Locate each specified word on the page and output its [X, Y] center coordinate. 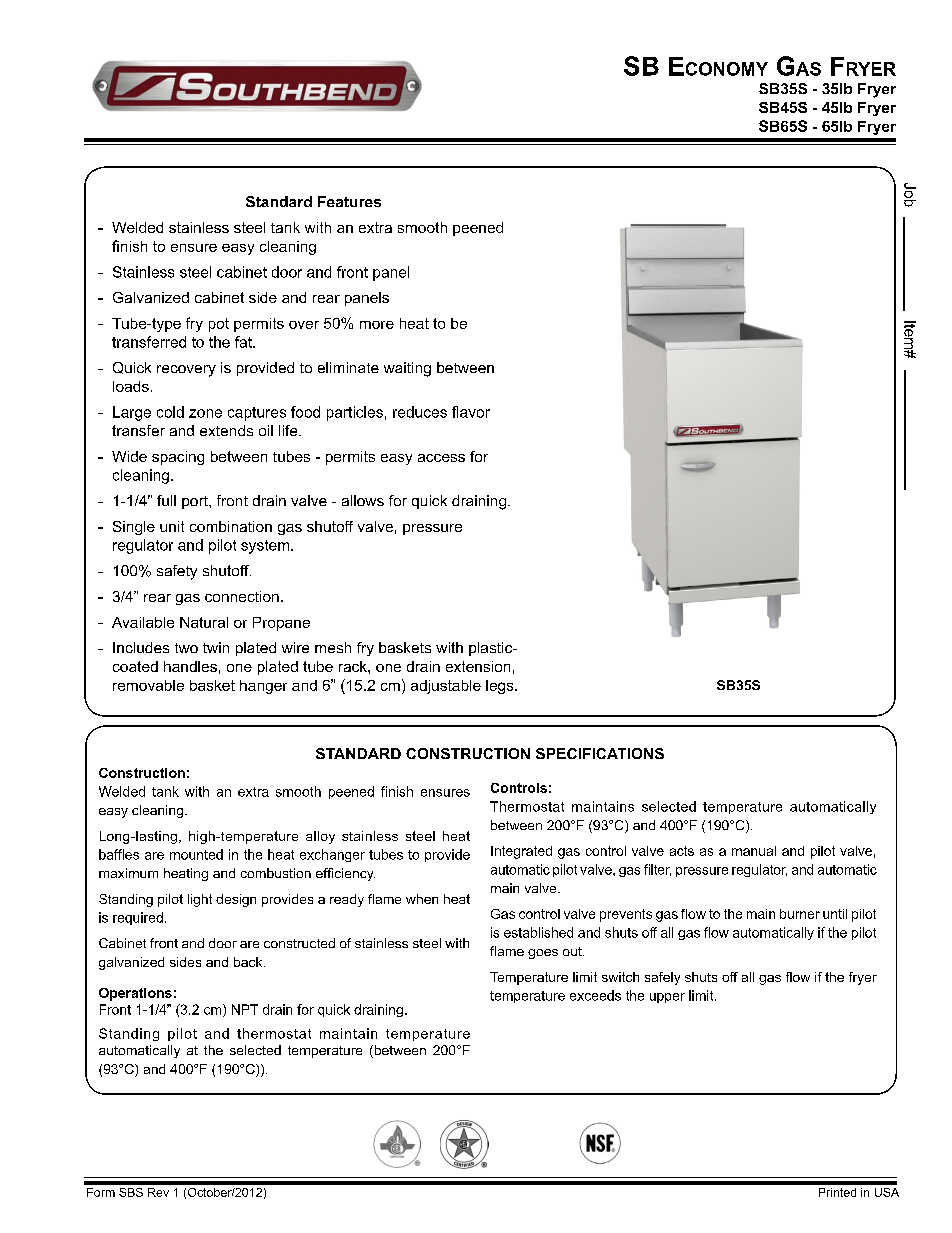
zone [205, 413]
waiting [407, 369]
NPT [245, 1009]
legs [501, 687]
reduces [420, 412]
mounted [196, 854]
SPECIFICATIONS [600, 753]
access [441, 458]
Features [349, 201]
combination [231, 526]
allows [363, 500]
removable [148, 685]
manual [754, 851]
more [377, 325]
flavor [471, 412]
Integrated [521, 852]
